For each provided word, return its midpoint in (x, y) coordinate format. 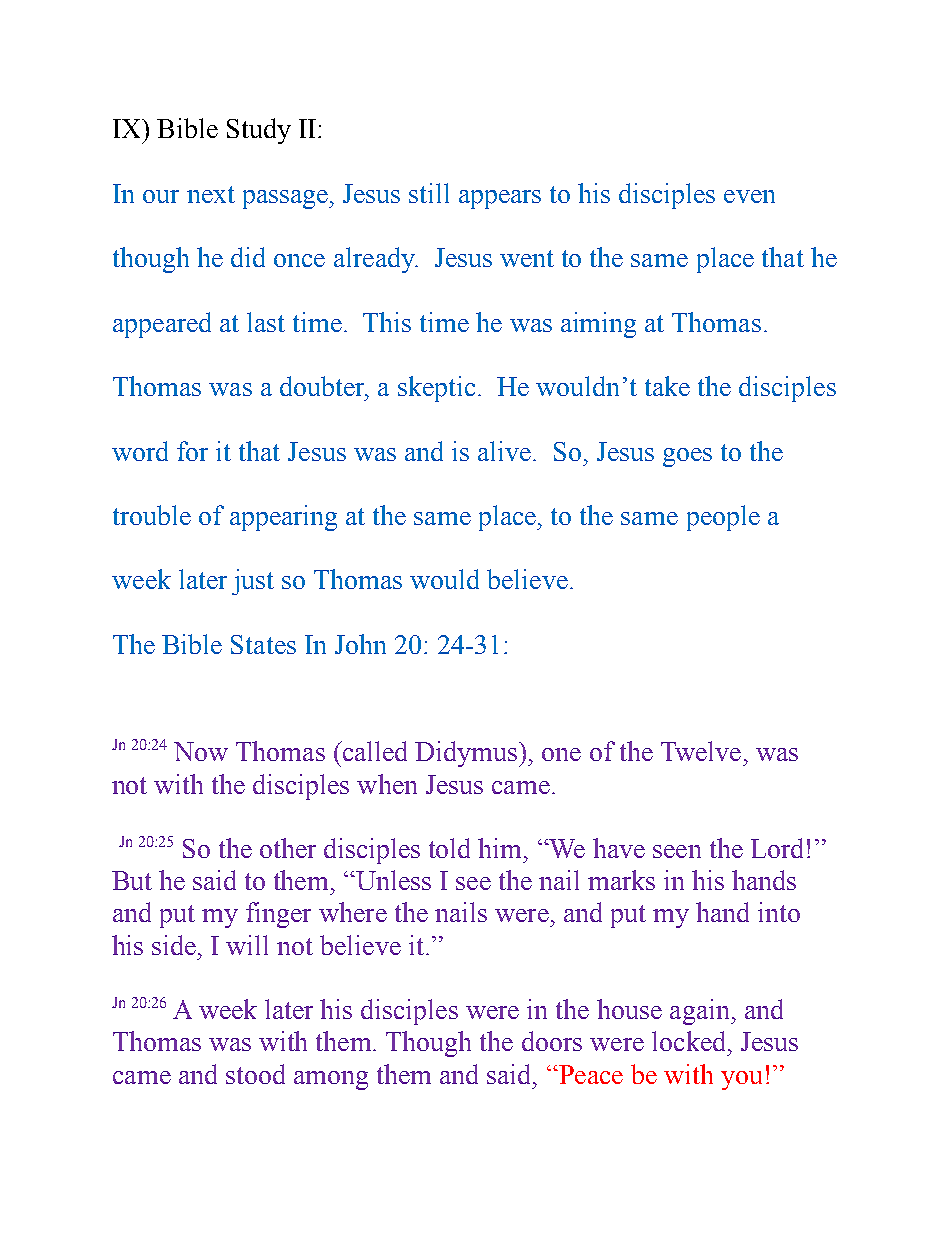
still (429, 193)
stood (255, 1074)
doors (552, 1041)
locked (690, 1041)
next (211, 194)
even (749, 196)
